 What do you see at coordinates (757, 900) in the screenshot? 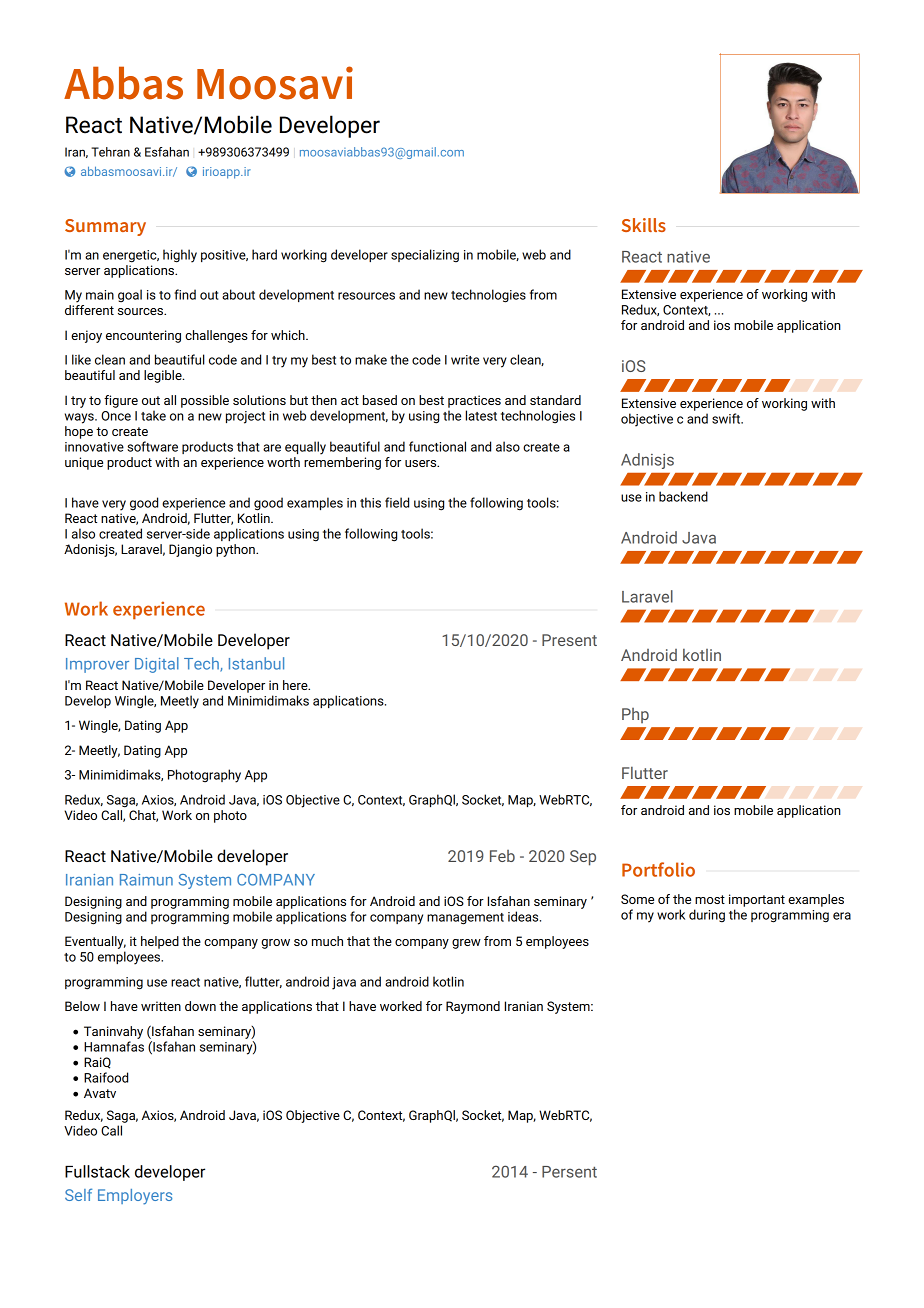
I see `important` at bounding box center [757, 900].
